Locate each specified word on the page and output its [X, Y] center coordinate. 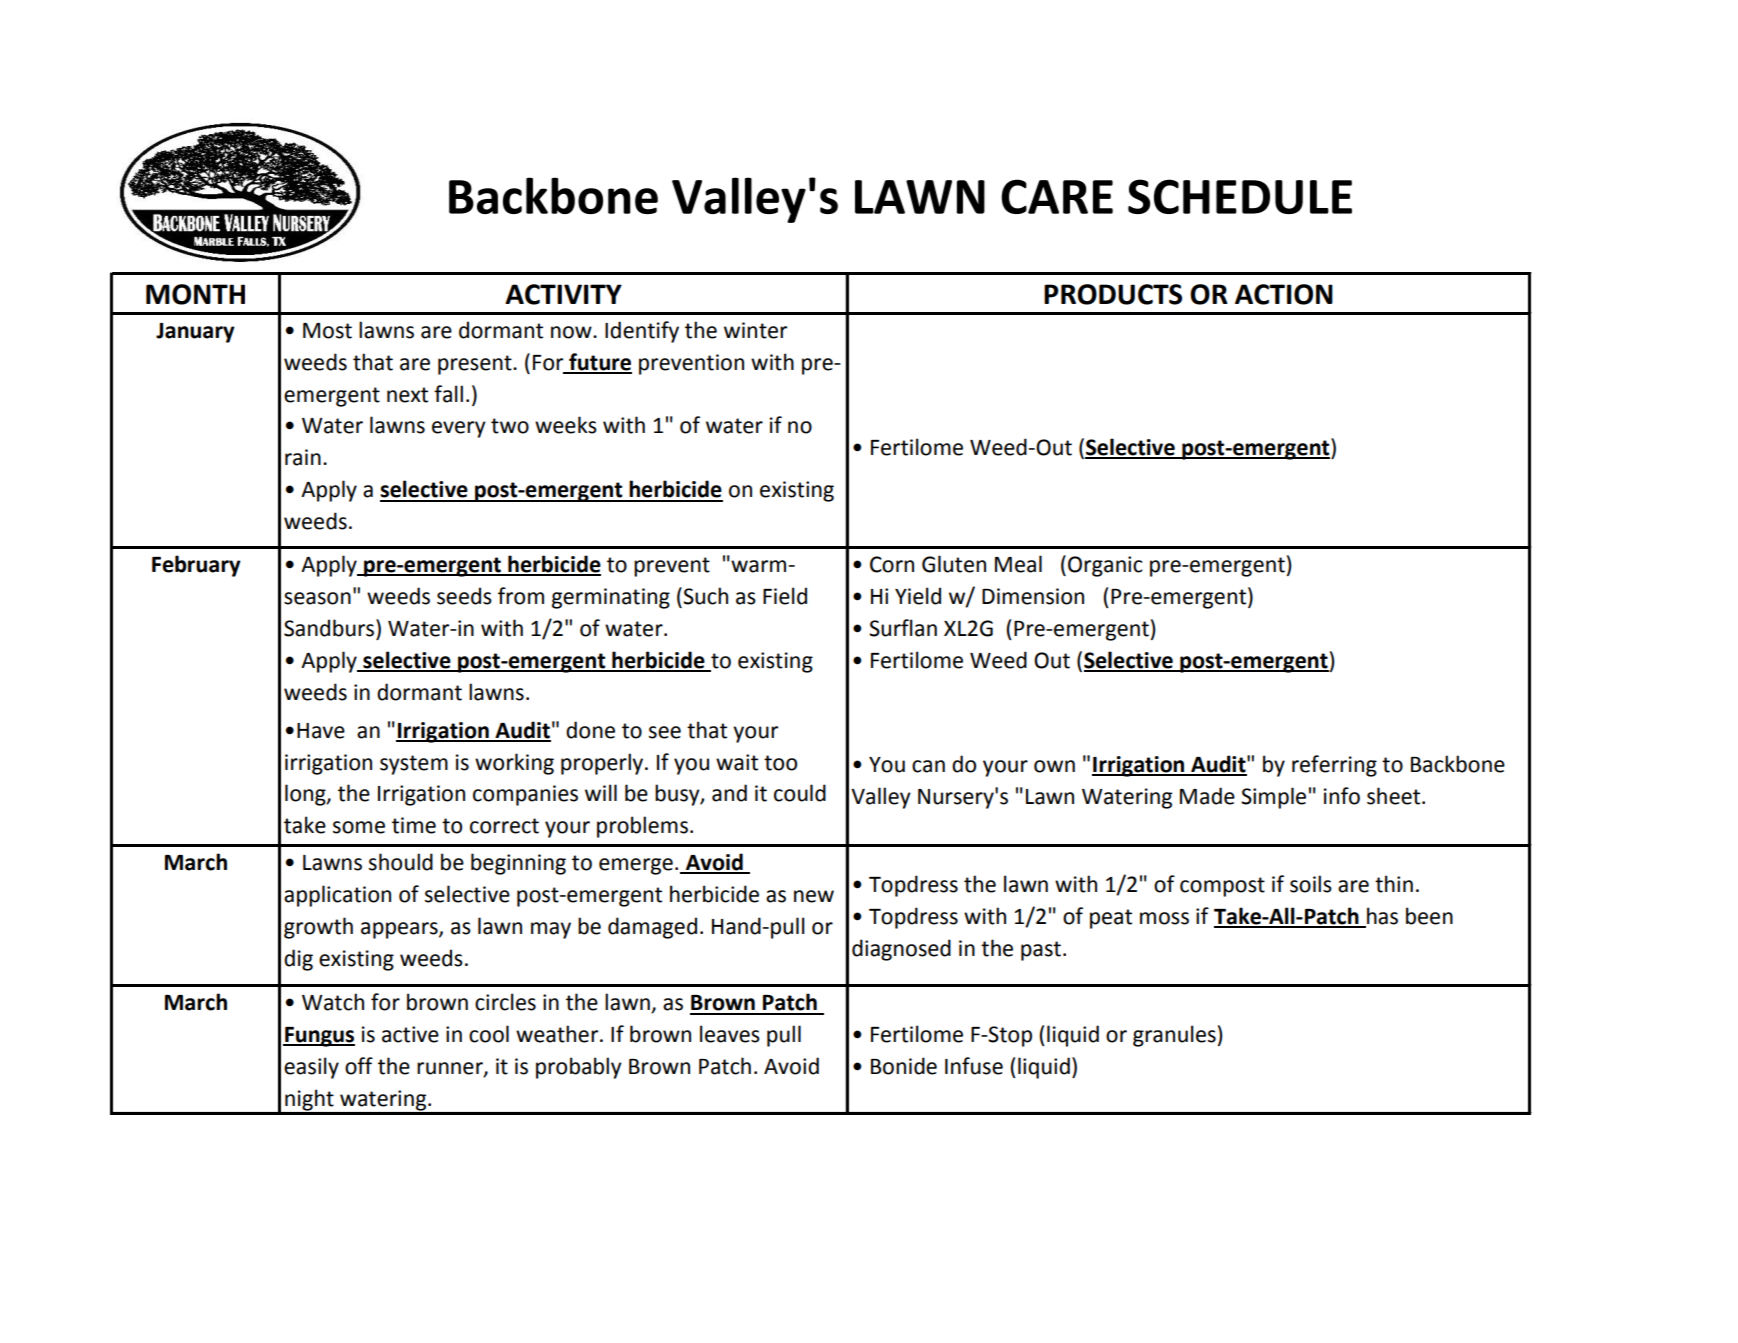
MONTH [195, 294]
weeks [566, 425]
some [359, 827]
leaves [730, 1034]
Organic [1105, 566]
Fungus [319, 1037]
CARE [1057, 196]
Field [785, 596]
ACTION [1284, 294]
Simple [1273, 798]
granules [1175, 1036]
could [800, 793]
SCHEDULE [1240, 196]
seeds [464, 596]
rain [303, 457]
